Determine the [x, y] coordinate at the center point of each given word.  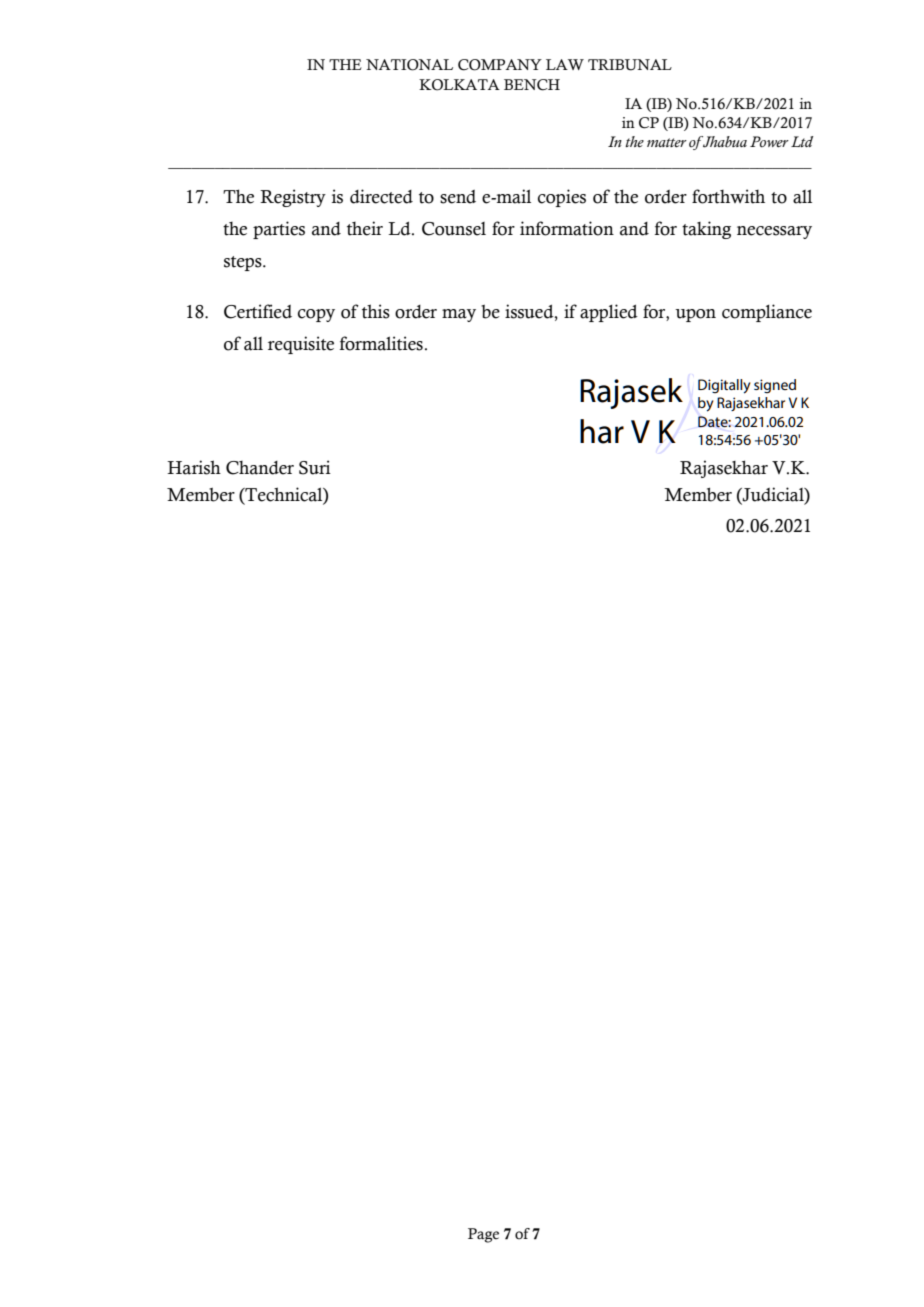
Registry [293, 198]
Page [483, 1235]
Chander [260, 468]
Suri [315, 467]
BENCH [532, 85]
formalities [381, 343]
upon [695, 315]
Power [769, 141]
